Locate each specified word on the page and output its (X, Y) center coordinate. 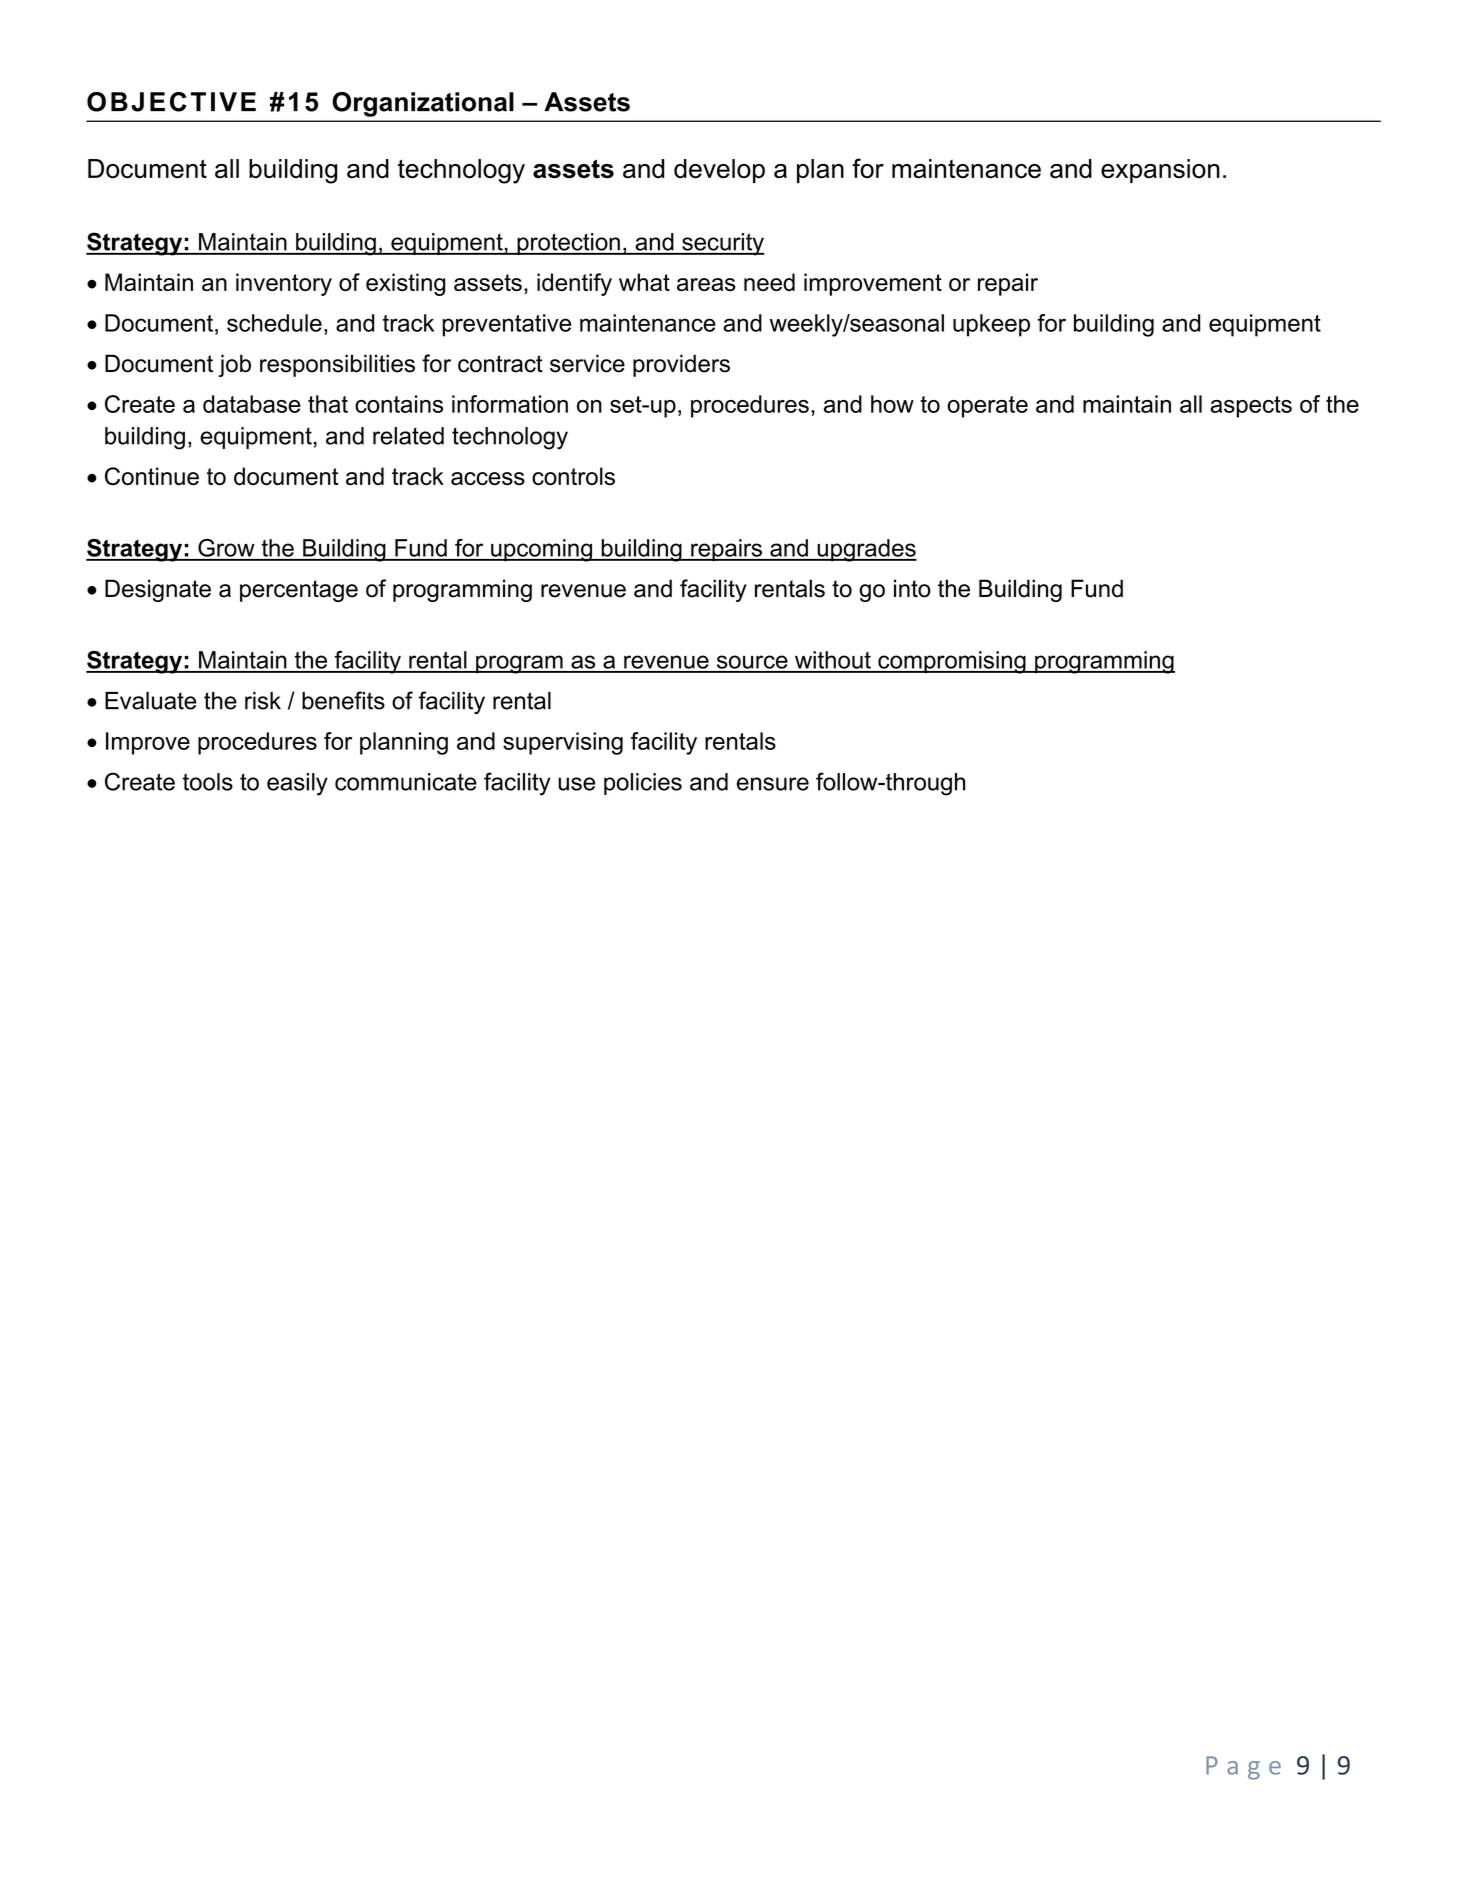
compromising (952, 662)
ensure (773, 784)
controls (573, 476)
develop (719, 171)
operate (987, 407)
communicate (406, 782)
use (576, 784)
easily (297, 784)
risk (263, 701)
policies (643, 784)
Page (1243, 1768)
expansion (1160, 171)
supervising (563, 743)
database (252, 404)
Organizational (423, 104)
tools (208, 782)
